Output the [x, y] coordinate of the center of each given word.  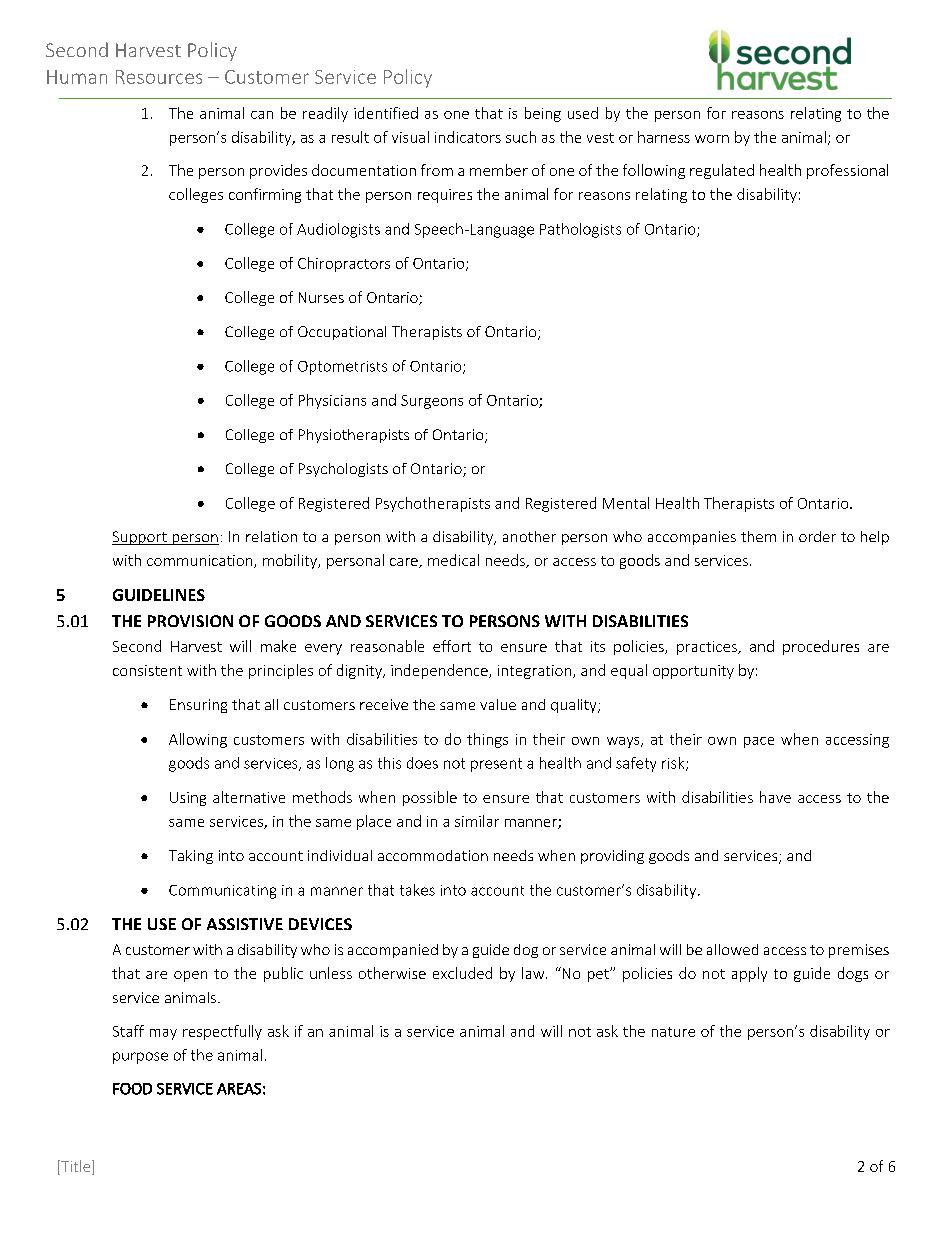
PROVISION [190, 621]
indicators [468, 137]
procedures [821, 647]
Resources [159, 77]
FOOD [132, 1089]
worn [712, 139]
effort [452, 646]
